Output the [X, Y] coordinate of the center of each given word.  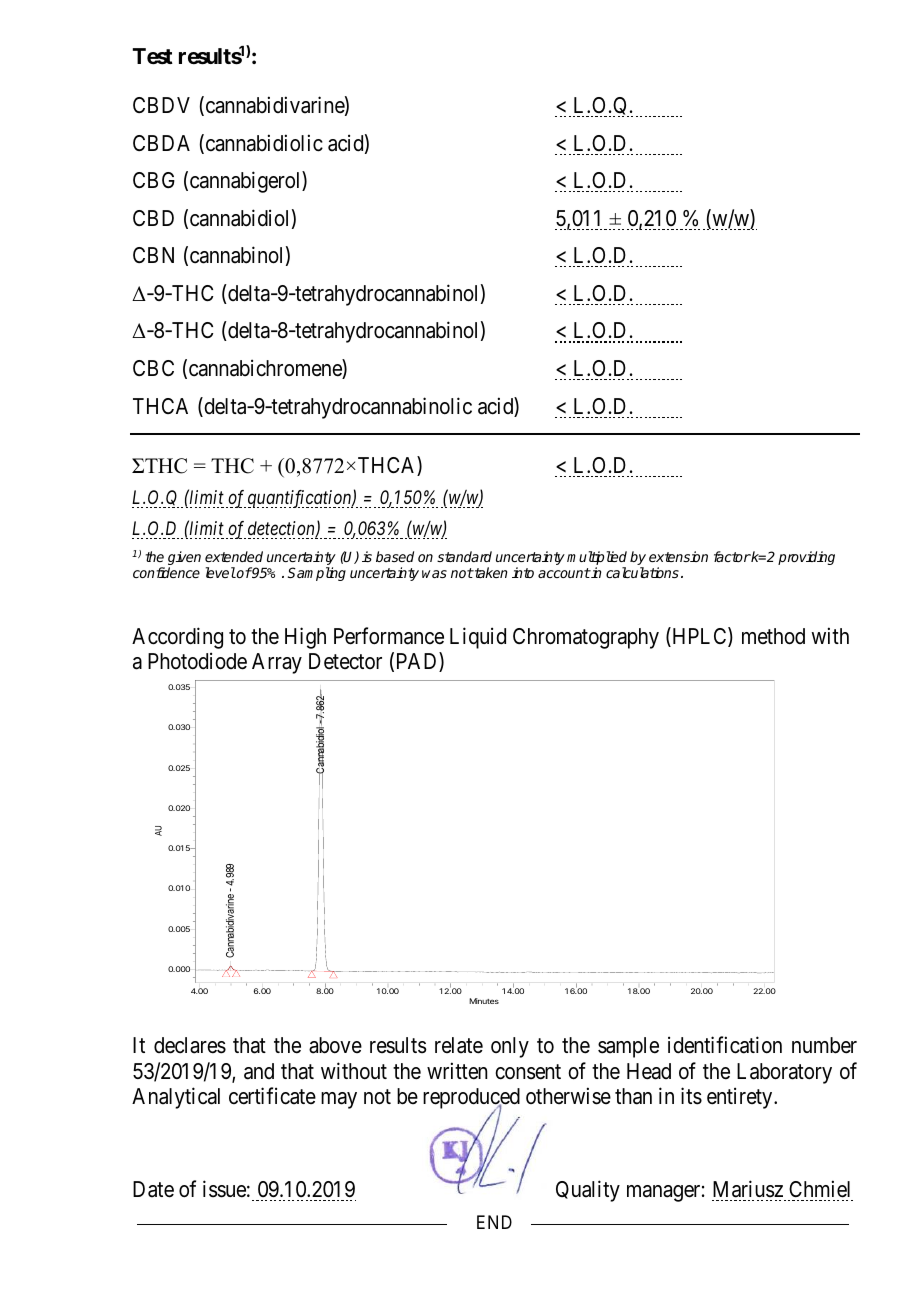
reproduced [471, 1099]
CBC [153, 368]
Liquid [478, 638]
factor [732, 556]
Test [153, 56]
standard [464, 556]
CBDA [161, 143]
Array [277, 663]
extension [678, 556]
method [773, 636]
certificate [272, 1096]
